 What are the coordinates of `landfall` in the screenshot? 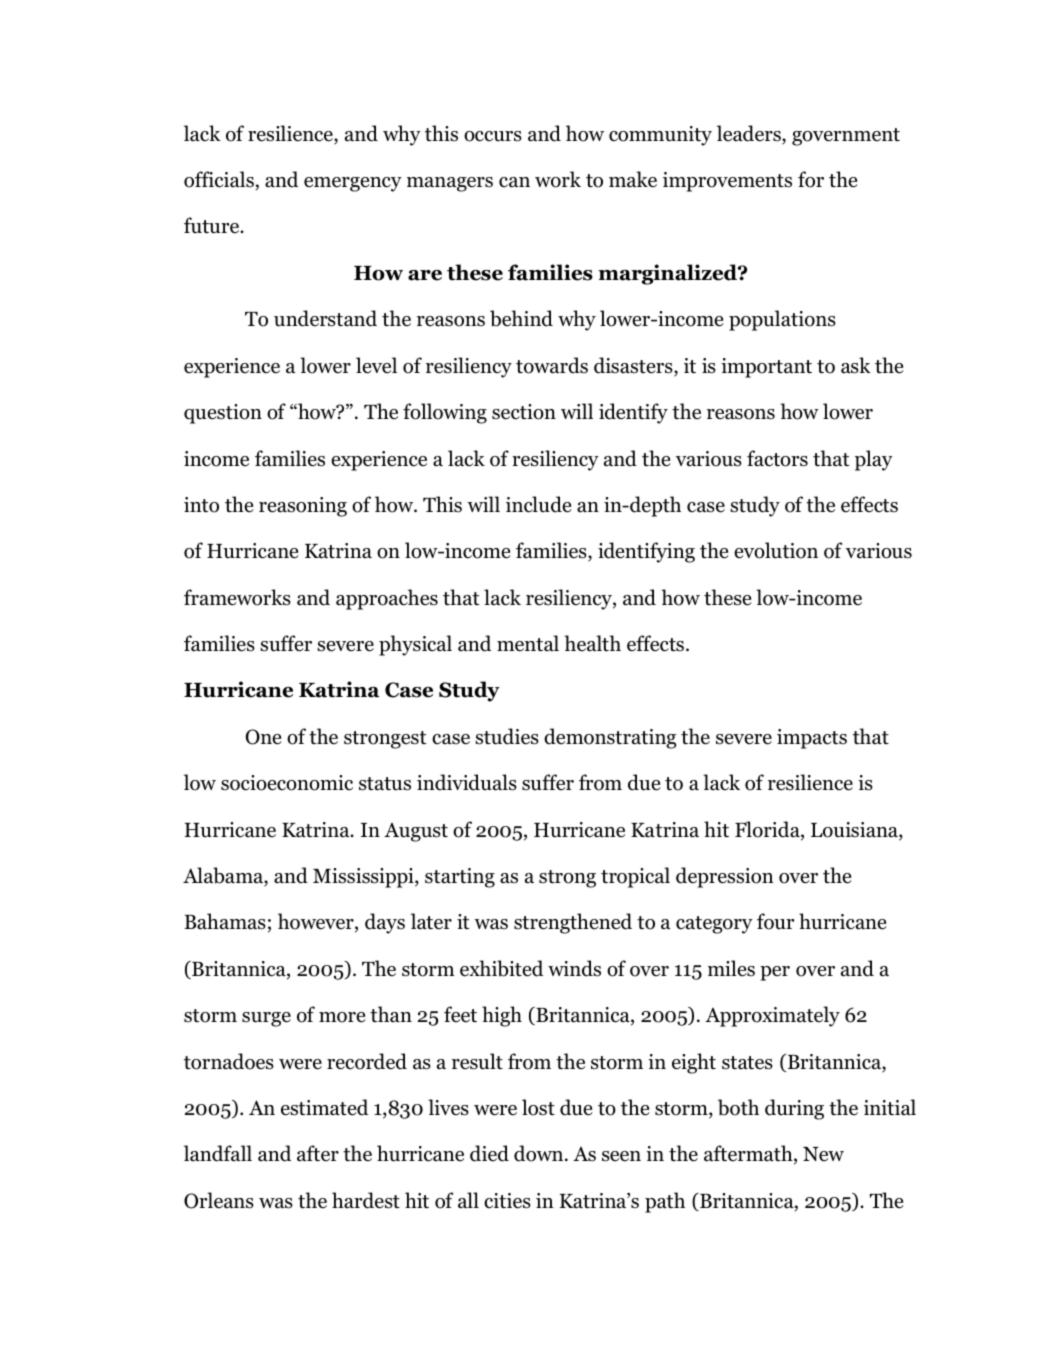 It's located at (218, 1153).
